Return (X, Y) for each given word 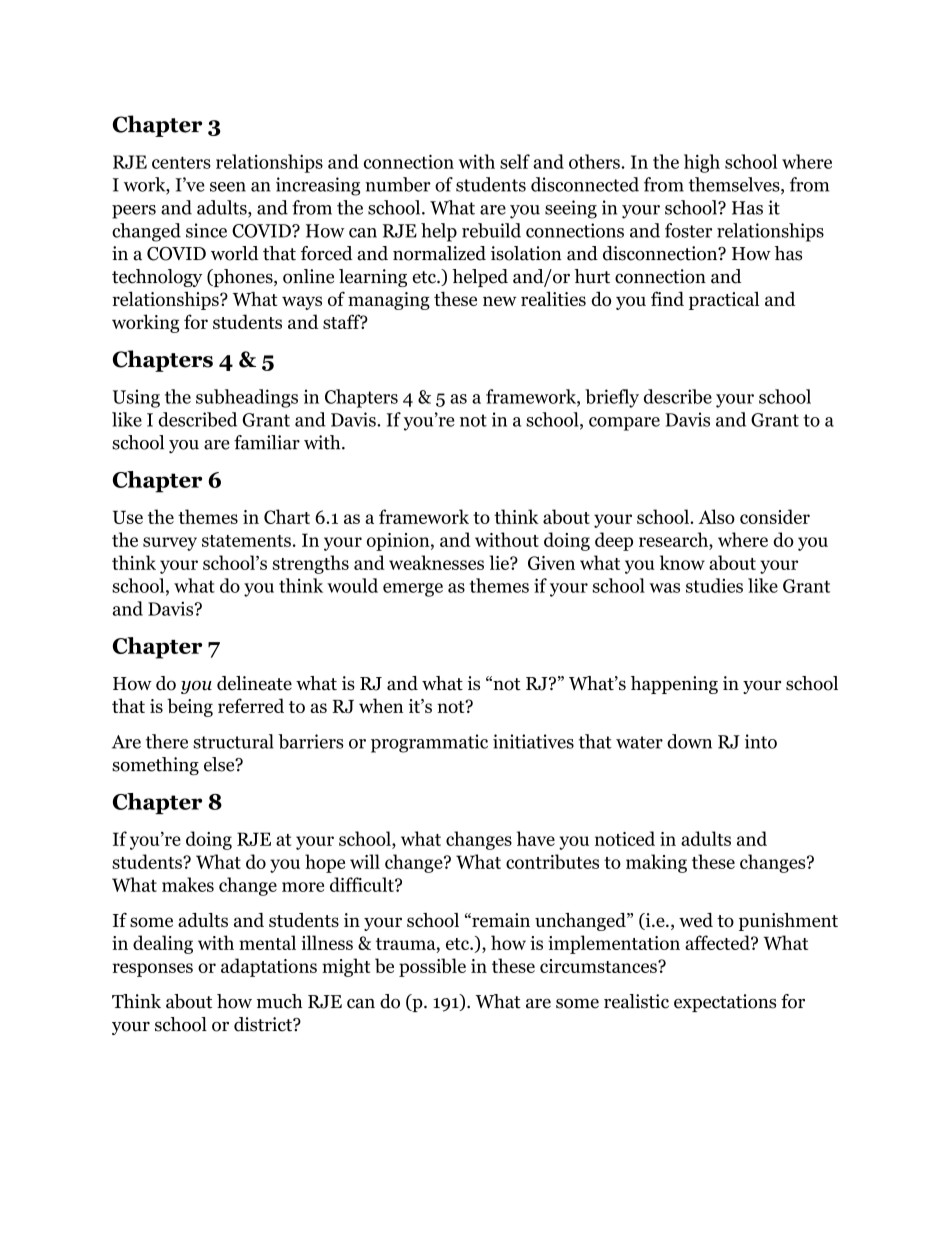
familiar (267, 442)
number (398, 184)
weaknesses (436, 562)
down (689, 741)
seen (228, 187)
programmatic (429, 743)
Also (716, 516)
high (702, 163)
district (264, 1024)
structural (233, 741)
